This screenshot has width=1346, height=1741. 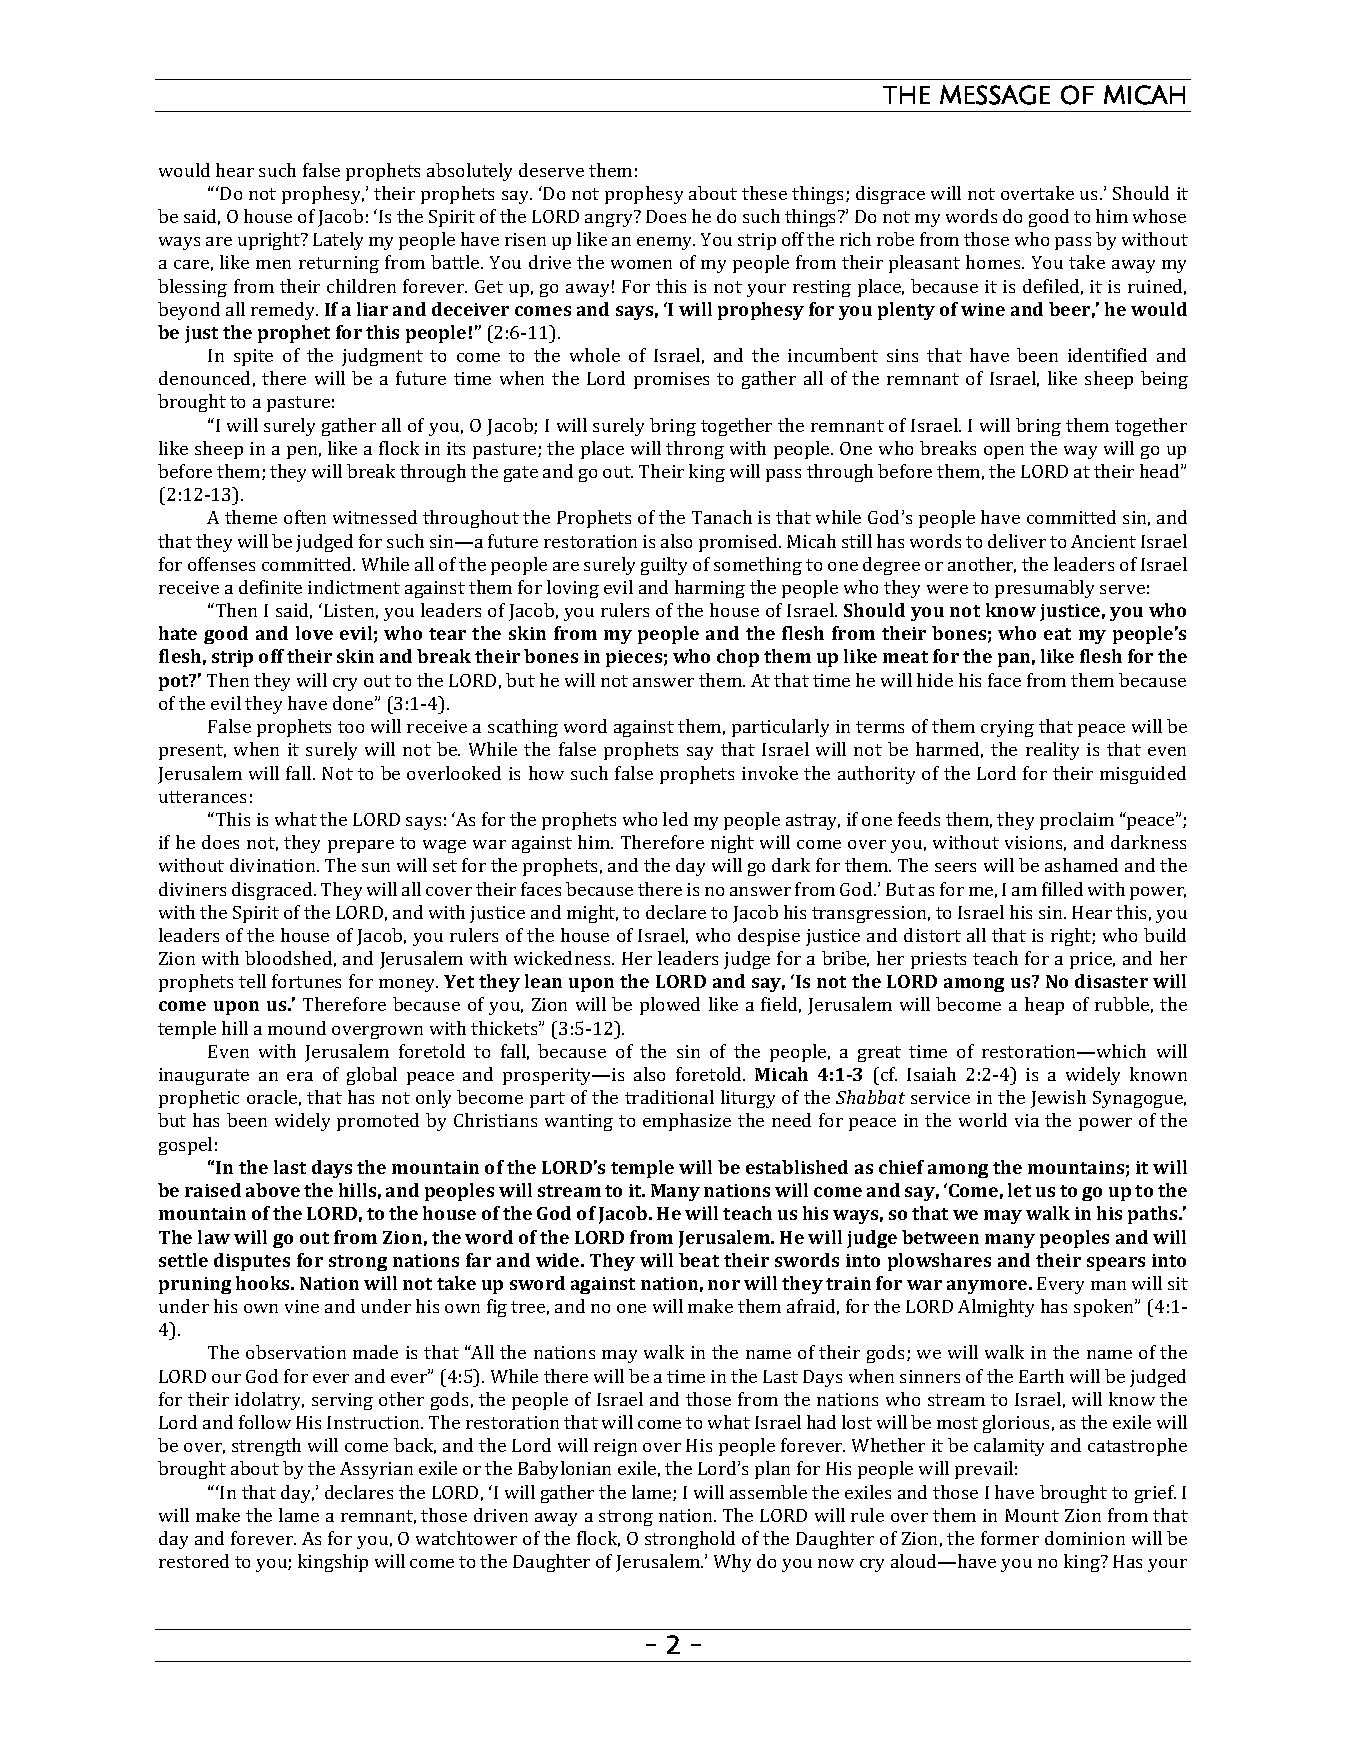 What do you see at coordinates (732, 1563) in the screenshot?
I see `Why` at bounding box center [732, 1563].
